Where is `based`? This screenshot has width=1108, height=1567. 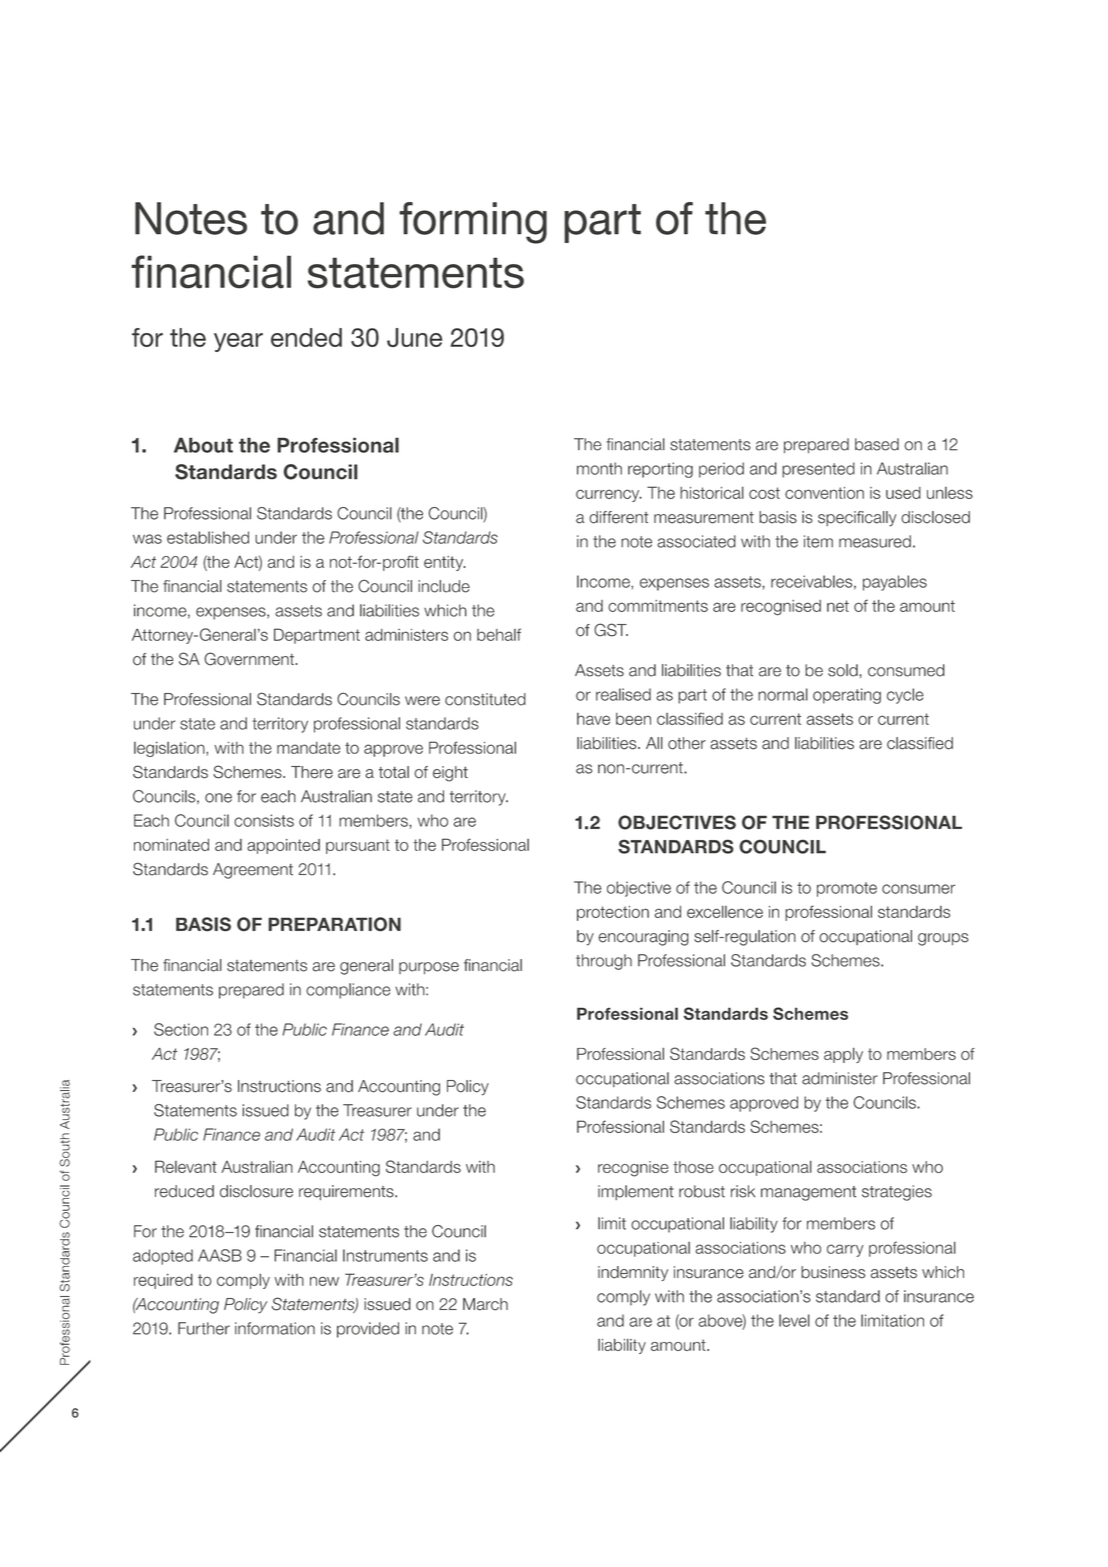 based is located at coordinates (877, 444).
